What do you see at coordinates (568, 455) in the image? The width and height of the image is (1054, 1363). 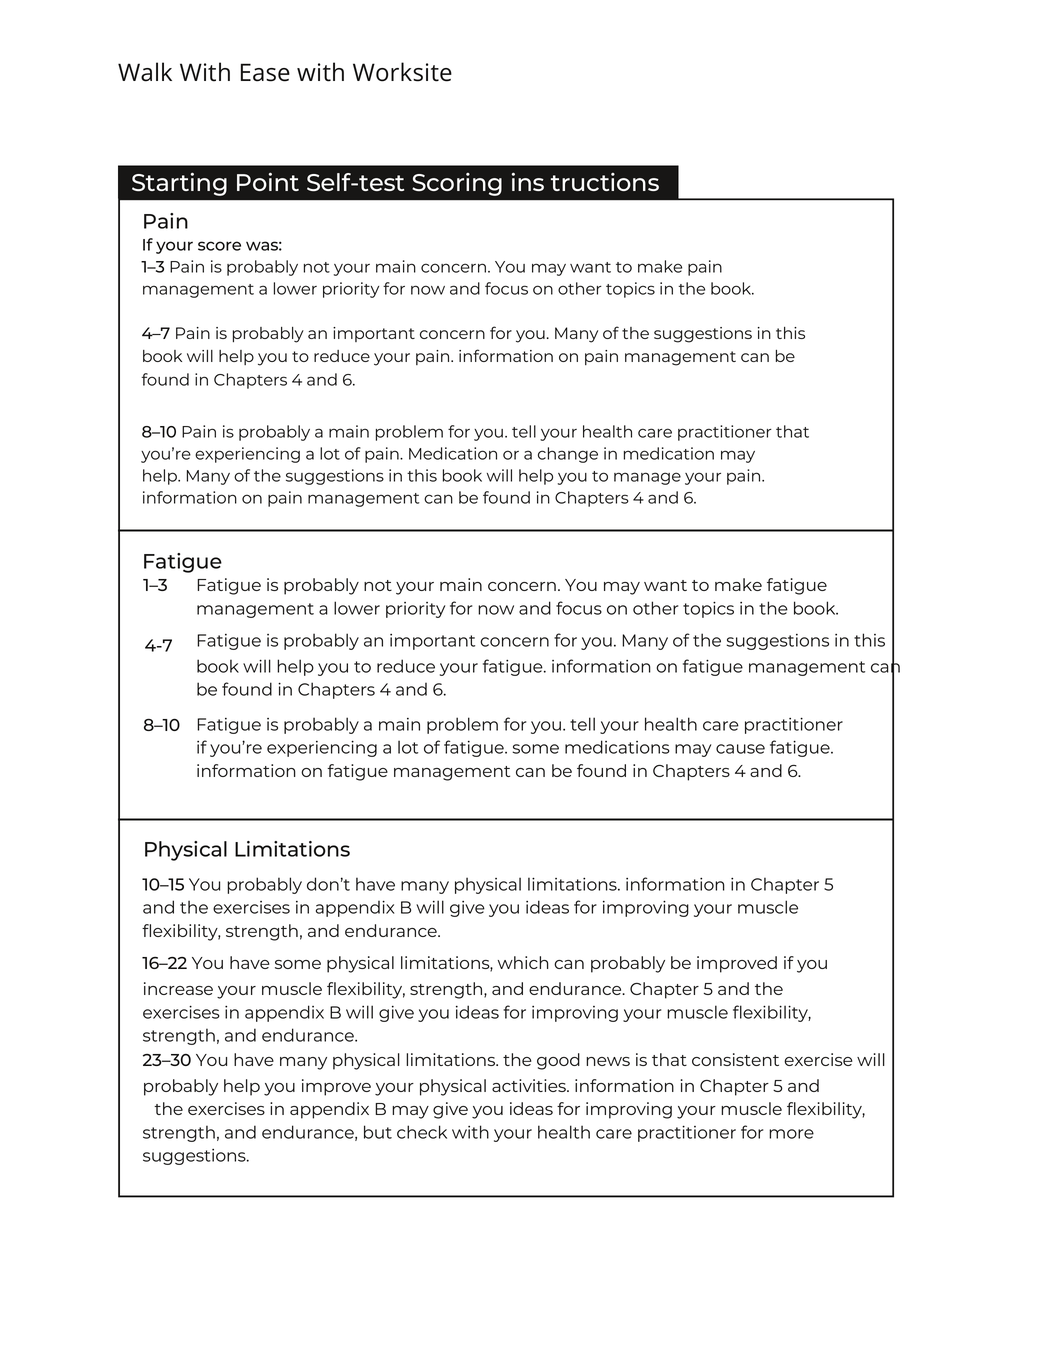 I see `change` at bounding box center [568, 455].
